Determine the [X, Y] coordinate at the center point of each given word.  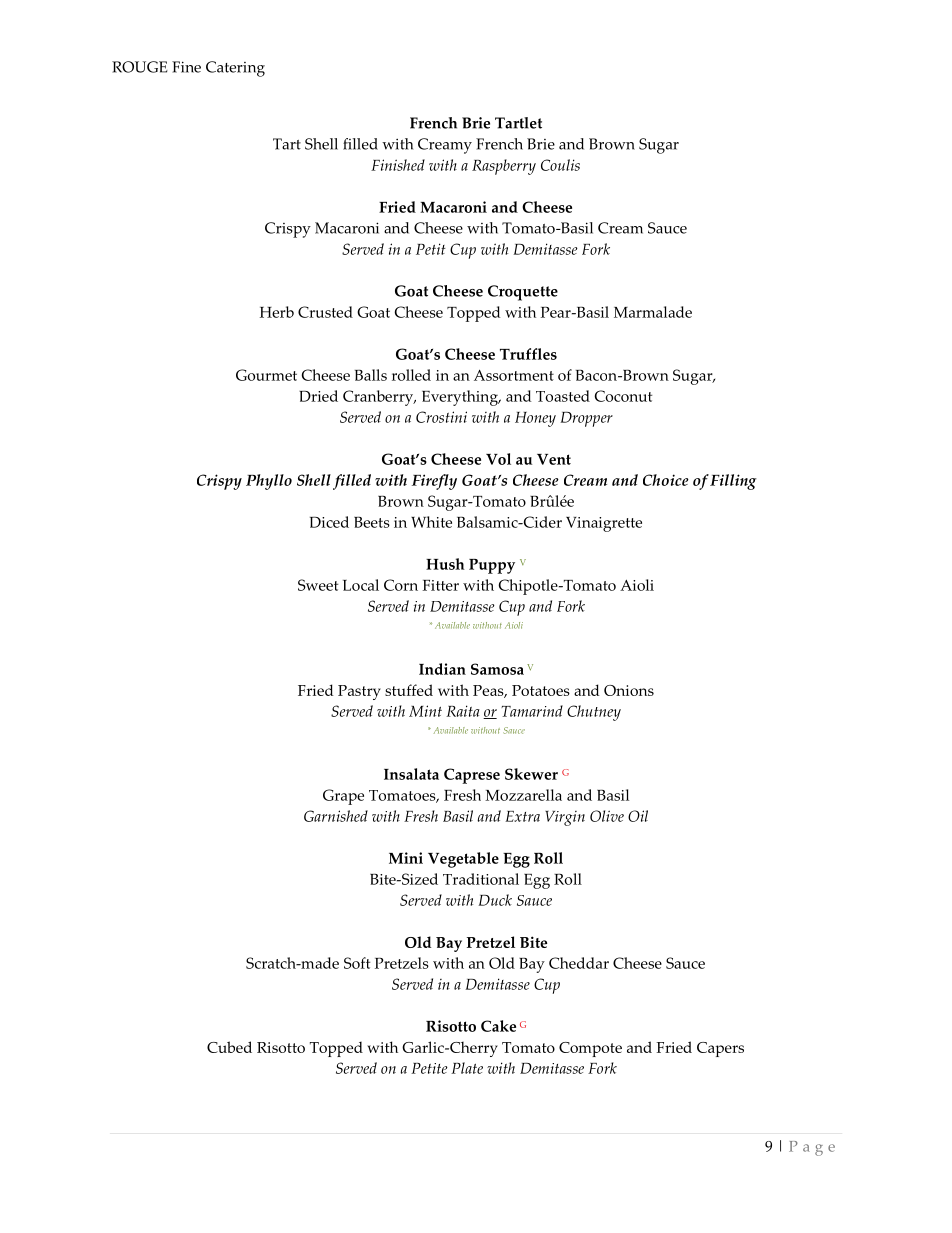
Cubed [229, 1047]
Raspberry [504, 167]
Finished [398, 165]
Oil [638, 816]
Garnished [336, 816]
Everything [461, 398]
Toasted [563, 396]
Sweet [318, 585]
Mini [406, 858]
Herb [277, 312]
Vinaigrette [604, 524]
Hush [445, 564]
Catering [235, 69]
